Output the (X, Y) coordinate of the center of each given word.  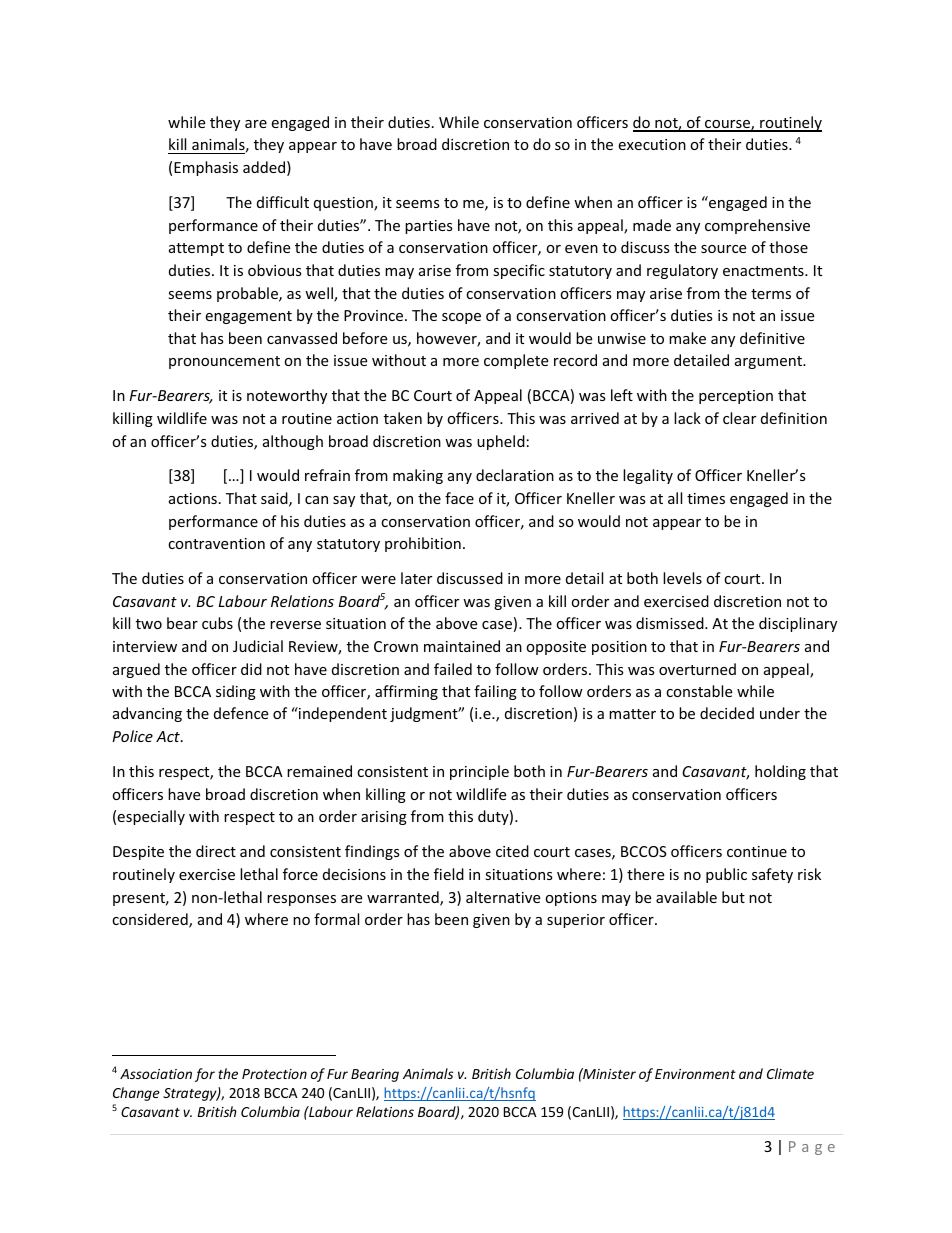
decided (727, 713)
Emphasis (206, 168)
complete (516, 361)
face (459, 498)
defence (241, 713)
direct (216, 851)
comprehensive (757, 226)
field (449, 874)
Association (156, 1074)
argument (770, 362)
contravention (216, 543)
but (733, 897)
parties (429, 227)
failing (495, 692)
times (706, 498)
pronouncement (224, 362)
